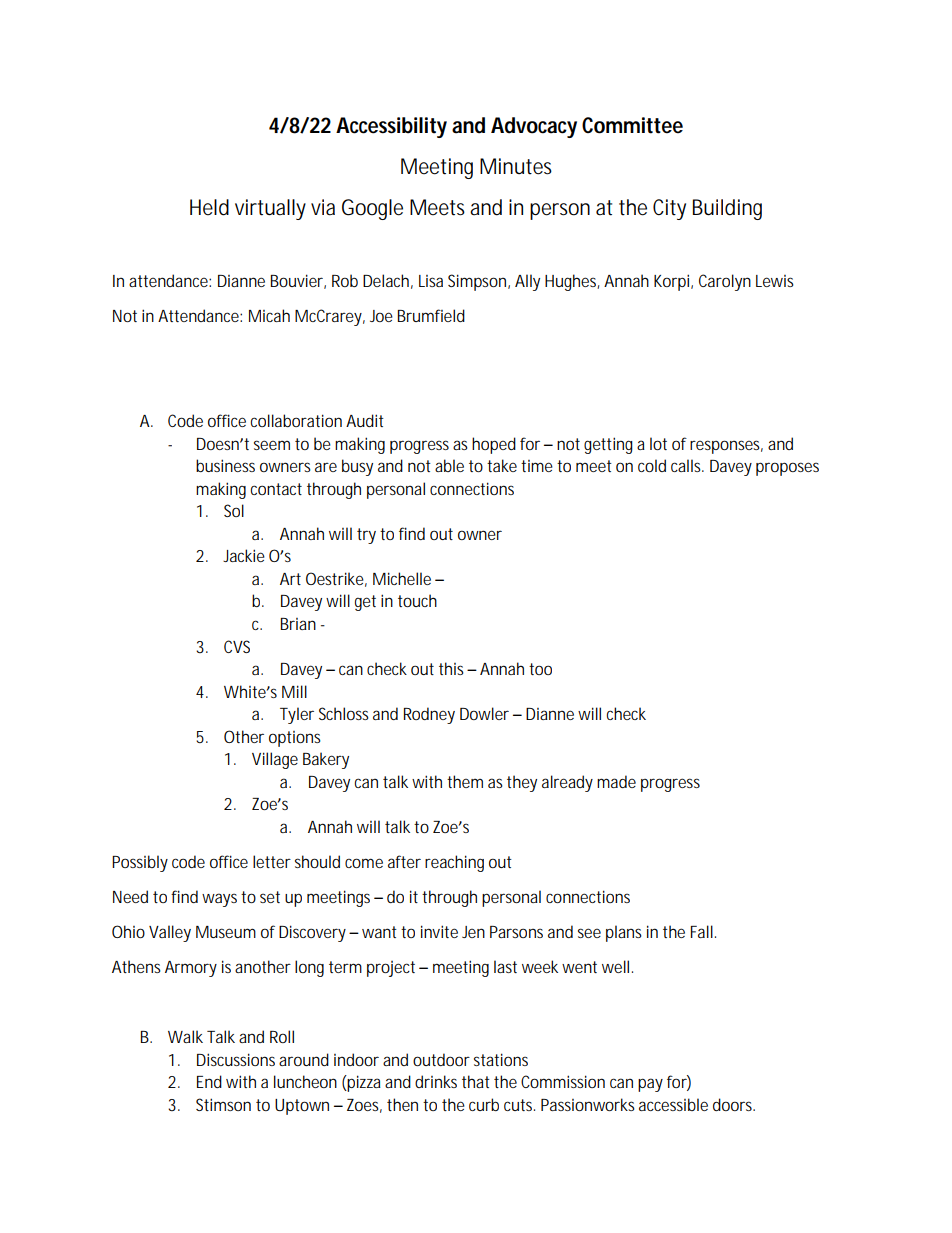 The image size is (952, 1233). Describe the element at coordinates (540, 669) in the document. I see `too` at that location.
